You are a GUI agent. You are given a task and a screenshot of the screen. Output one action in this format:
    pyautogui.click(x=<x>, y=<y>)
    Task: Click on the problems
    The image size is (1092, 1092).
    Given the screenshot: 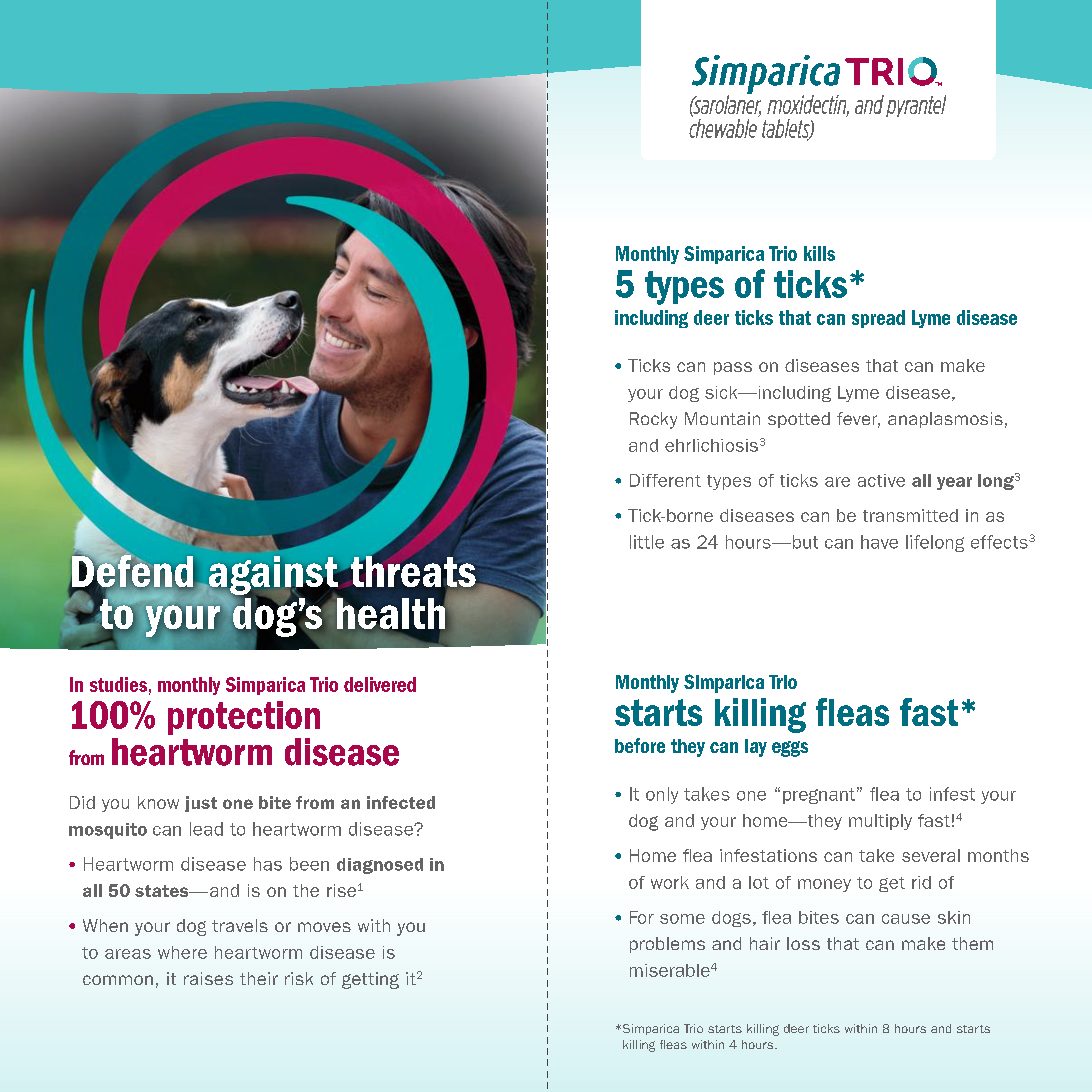 What is the action you would take?
    pyautogui.click(x=667, y=945)
